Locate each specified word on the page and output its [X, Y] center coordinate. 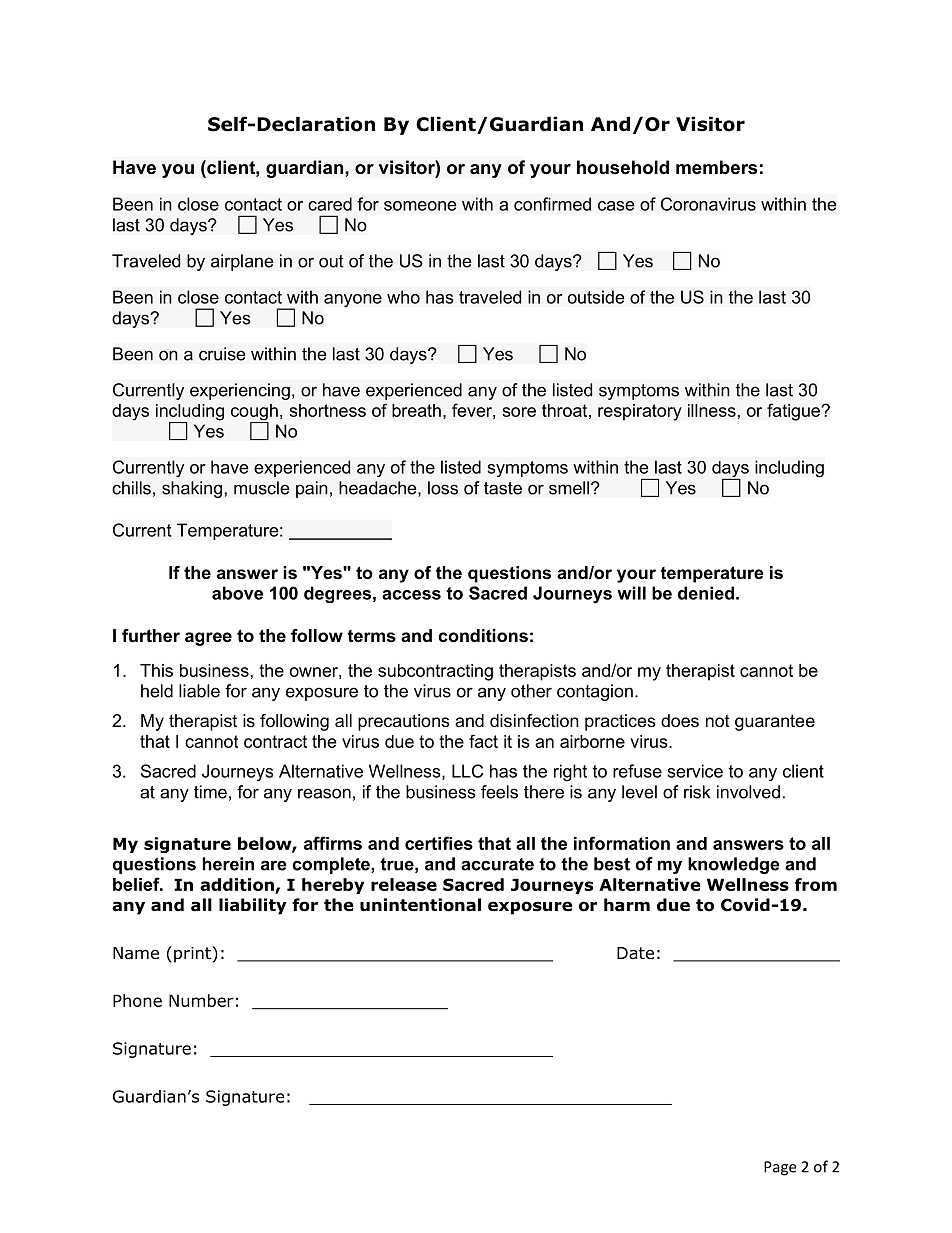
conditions [483, 635]
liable [199, 691]
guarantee [775, 722]
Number [201, 1000]
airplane [242, 262]
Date [635, 953]
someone [420, 206]
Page [780, 1168]
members [716, 167]
